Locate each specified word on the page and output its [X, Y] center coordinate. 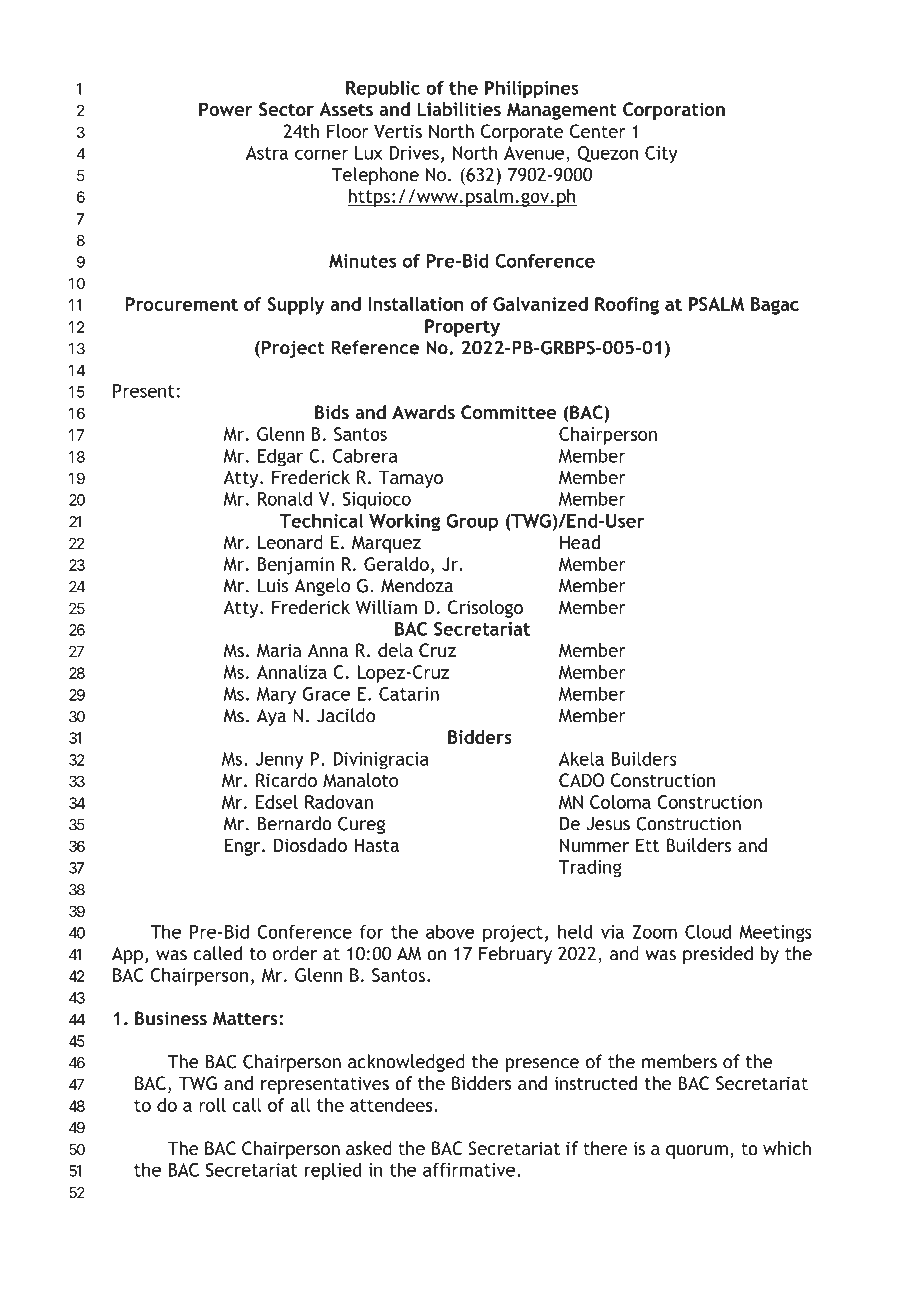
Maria [279, 650]
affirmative [469, 1169]
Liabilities [459, 109]
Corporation [674, 111]
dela [395, 650]
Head [580, 542]
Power [226, 109]
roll [212, 1105]
